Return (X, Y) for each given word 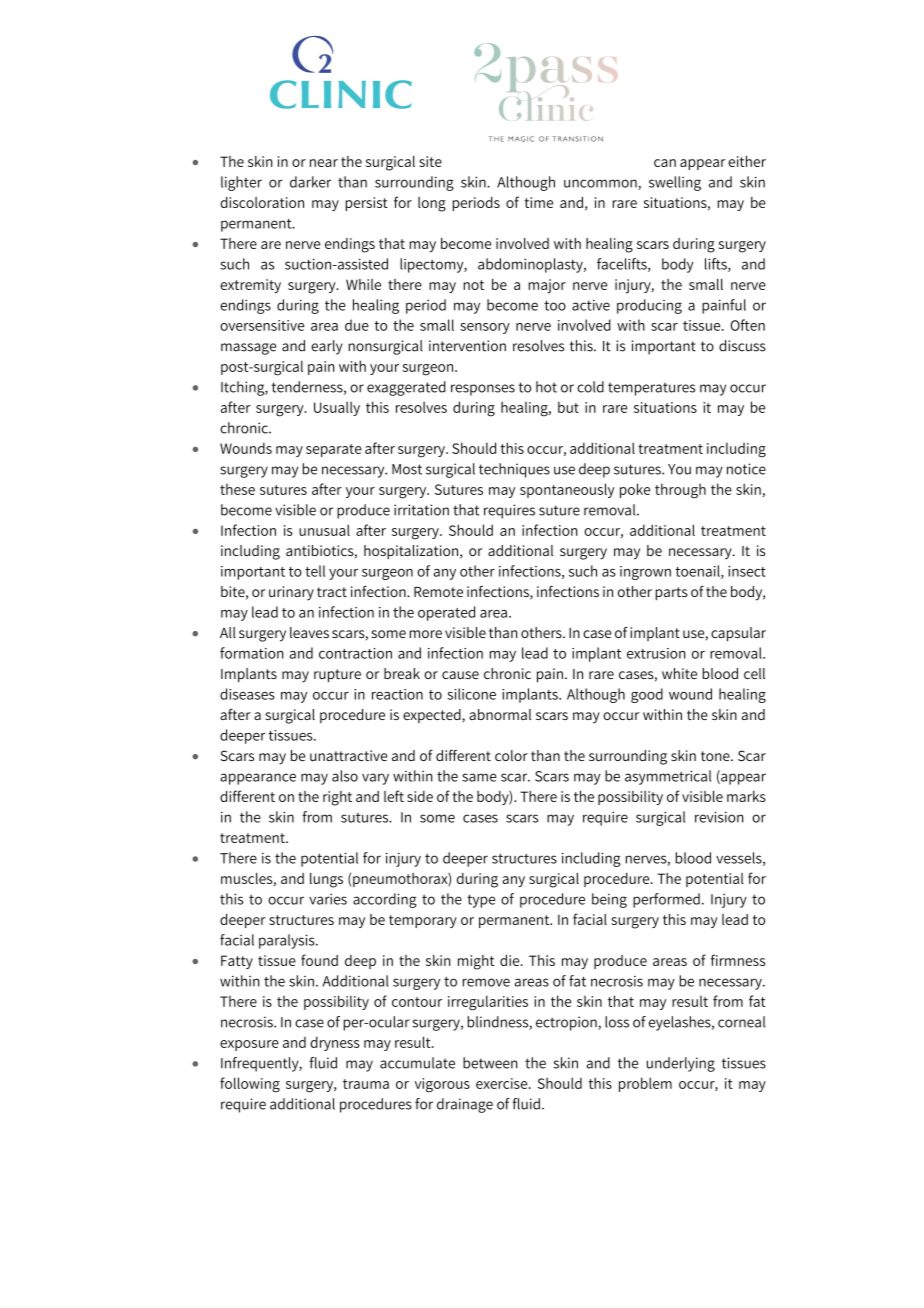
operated (446, 613)
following (250, 1085)
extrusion (656, 653)
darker (310, 182)
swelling (675, 183)
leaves (309, 632)
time (538, 202)
